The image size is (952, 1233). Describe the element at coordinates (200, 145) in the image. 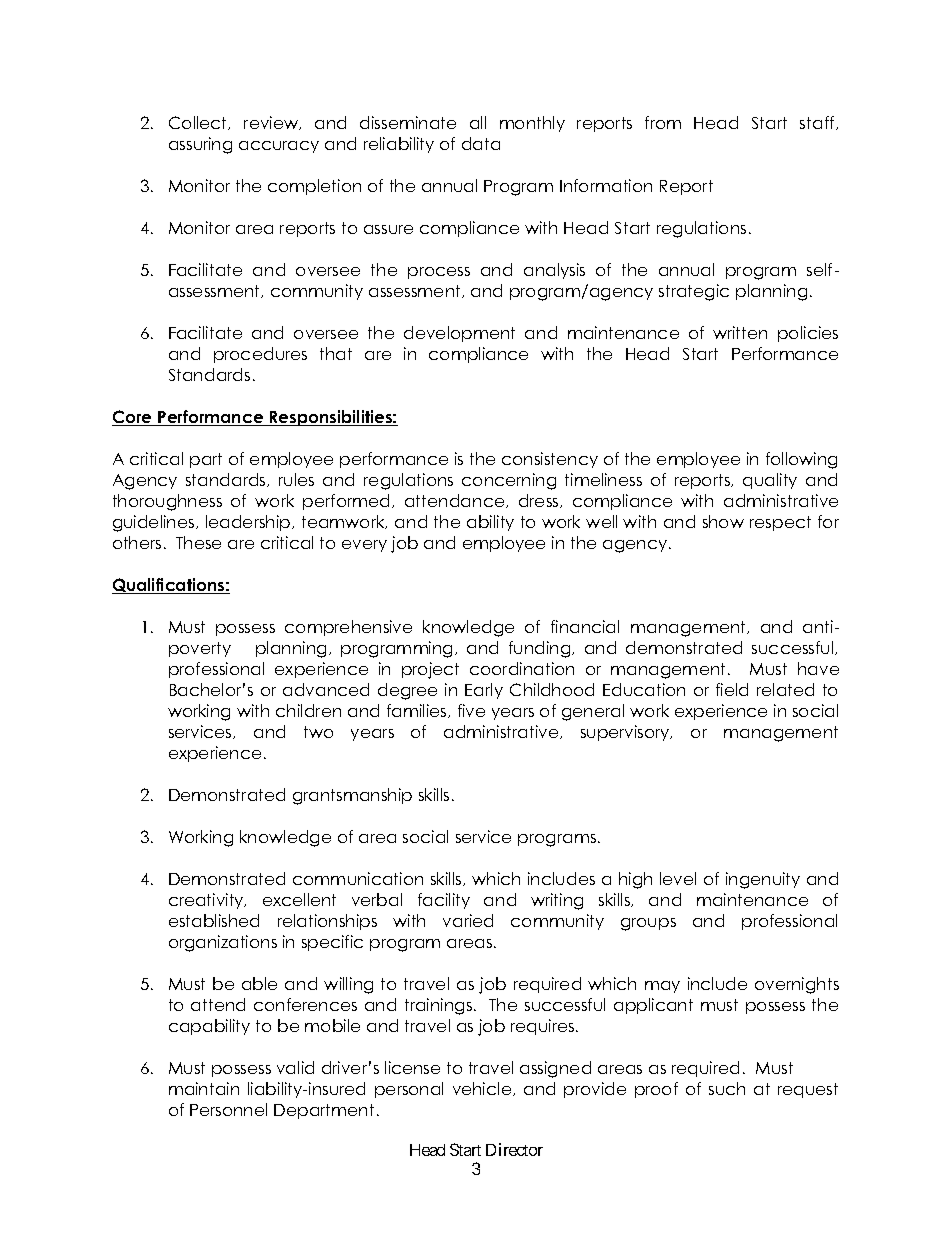

I see `assuring` at that location.
